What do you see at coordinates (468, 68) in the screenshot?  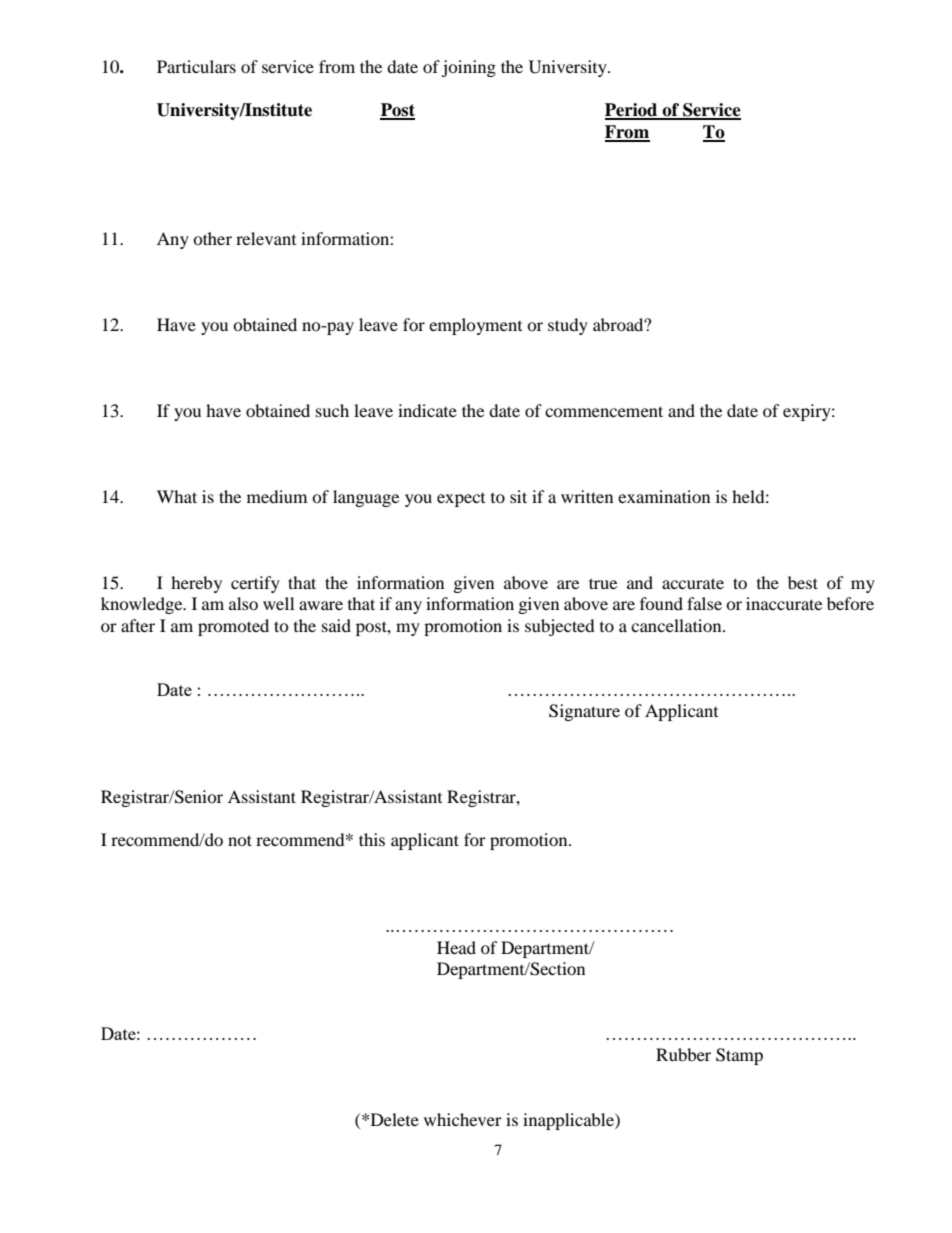 I see `joining` at bounding box center [468, 68].
